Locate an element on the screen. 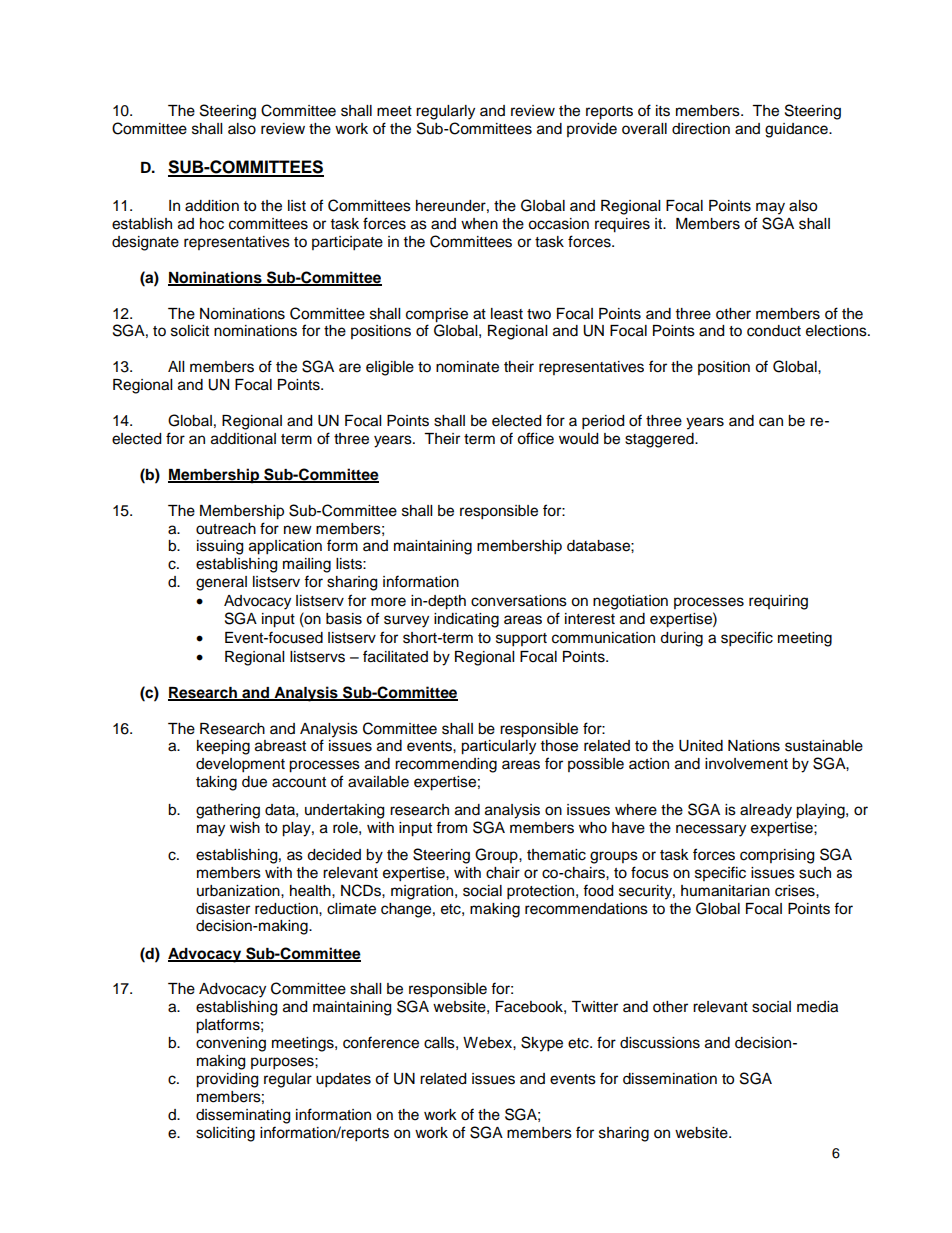 The image size is (952, 1233). providing is located at coordinates (227, 1080).
